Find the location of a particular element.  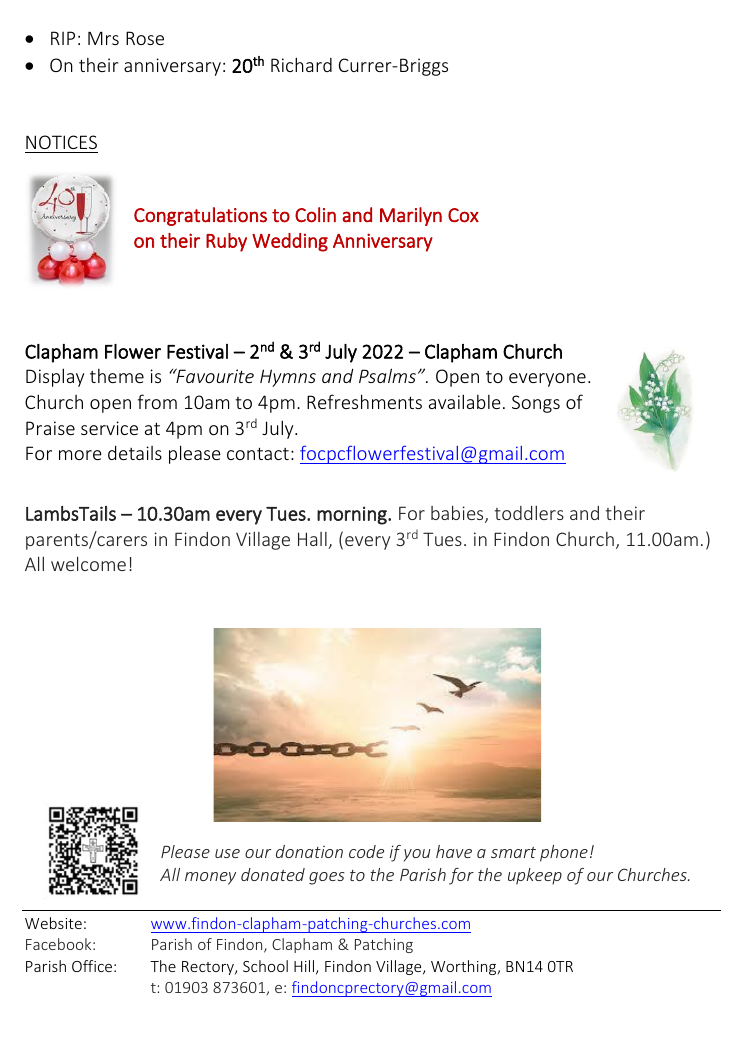

Website is located at coordinates (53, 923).
